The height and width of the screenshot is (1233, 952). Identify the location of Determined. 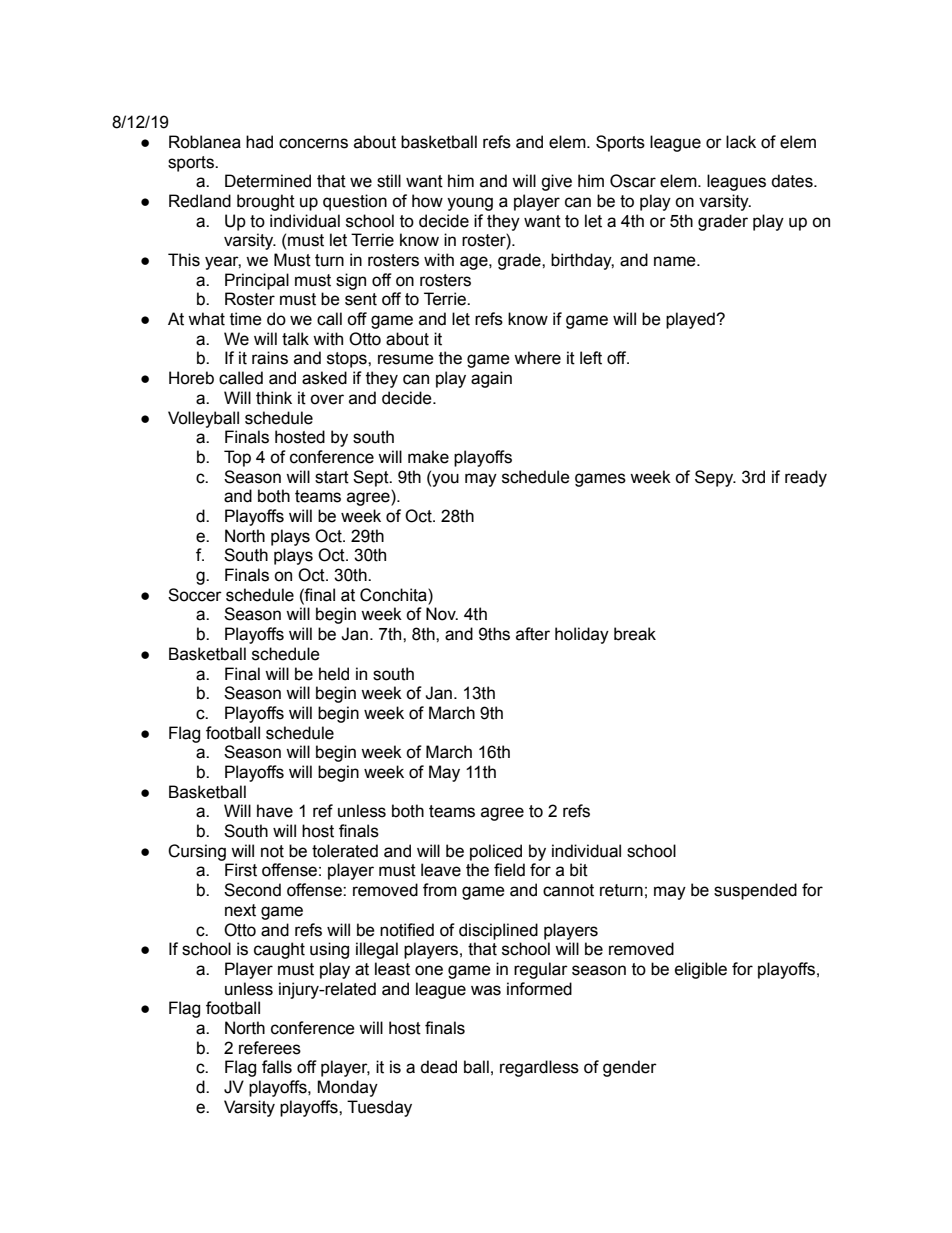
(268, 181).
